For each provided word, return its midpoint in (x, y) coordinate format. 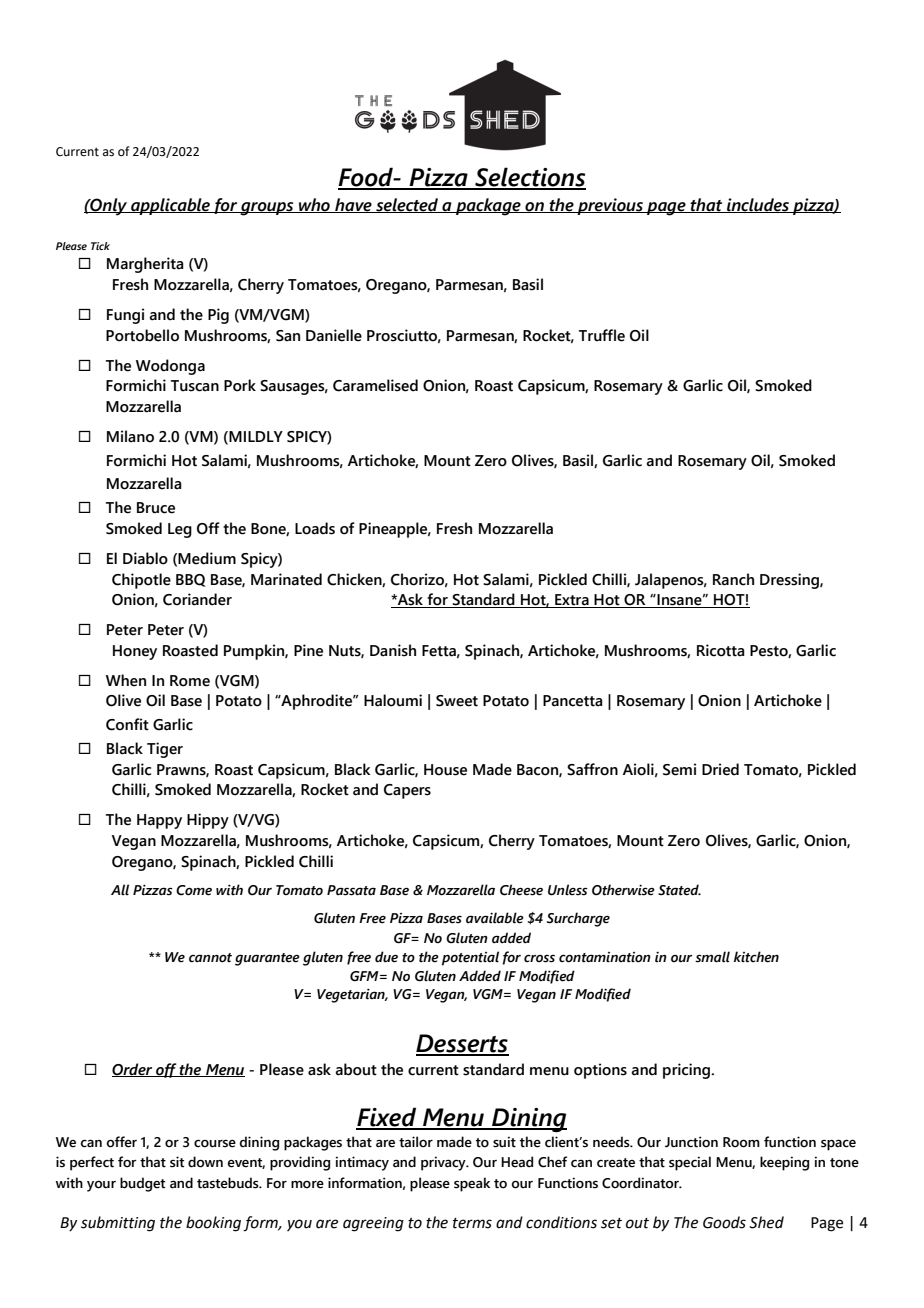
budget (142, 1184)
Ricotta (721, 650)
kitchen (756, 957)
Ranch (733, 579)
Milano (130, 436)
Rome (190, 681)
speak (472, 1184)
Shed (766, 1222)
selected (407, 205)
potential (470, 958)
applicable (170, 206)
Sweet (457, 701)
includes (758, 205)
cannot (210, 958)
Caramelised (375, 385)
